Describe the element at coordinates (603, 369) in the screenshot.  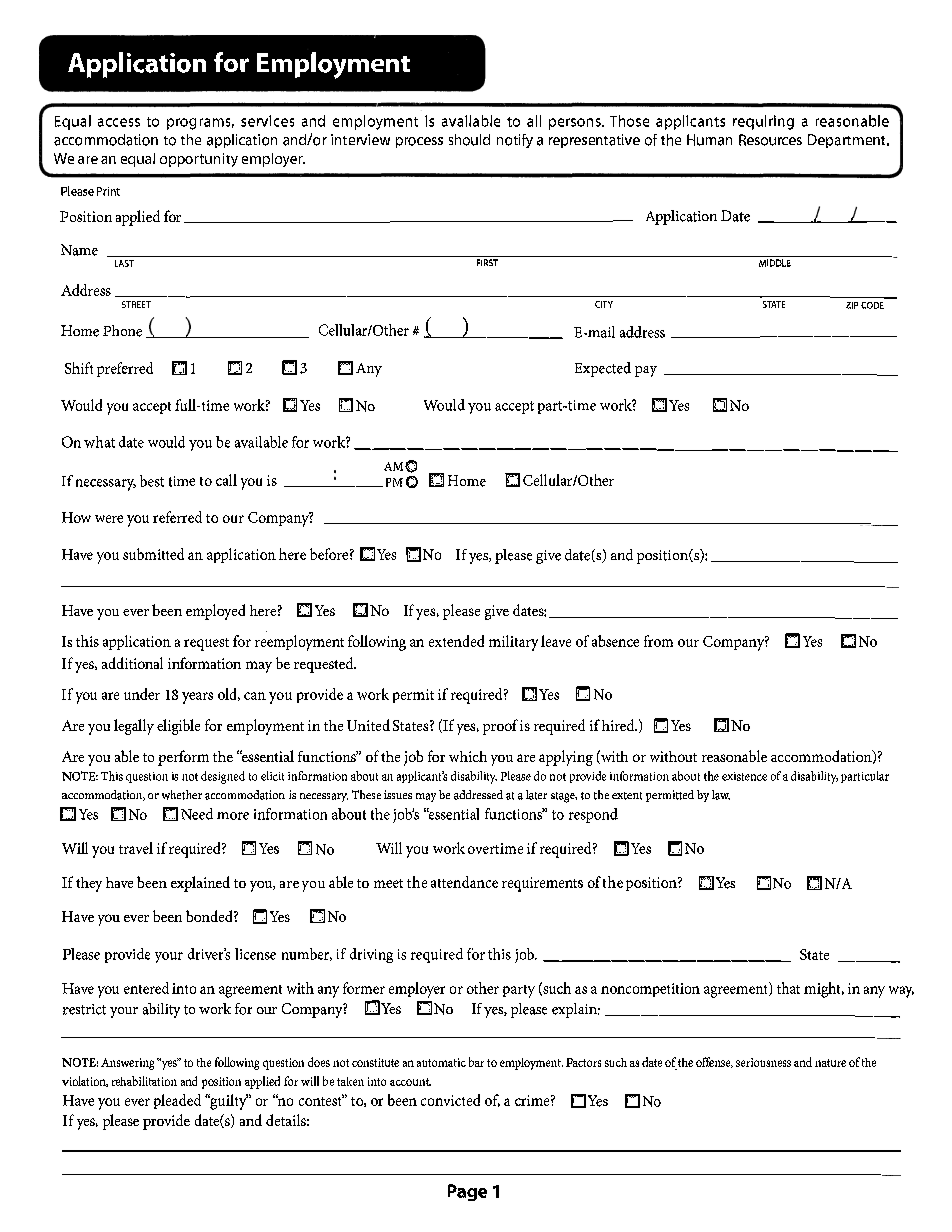
I see `Expected` at that location.
